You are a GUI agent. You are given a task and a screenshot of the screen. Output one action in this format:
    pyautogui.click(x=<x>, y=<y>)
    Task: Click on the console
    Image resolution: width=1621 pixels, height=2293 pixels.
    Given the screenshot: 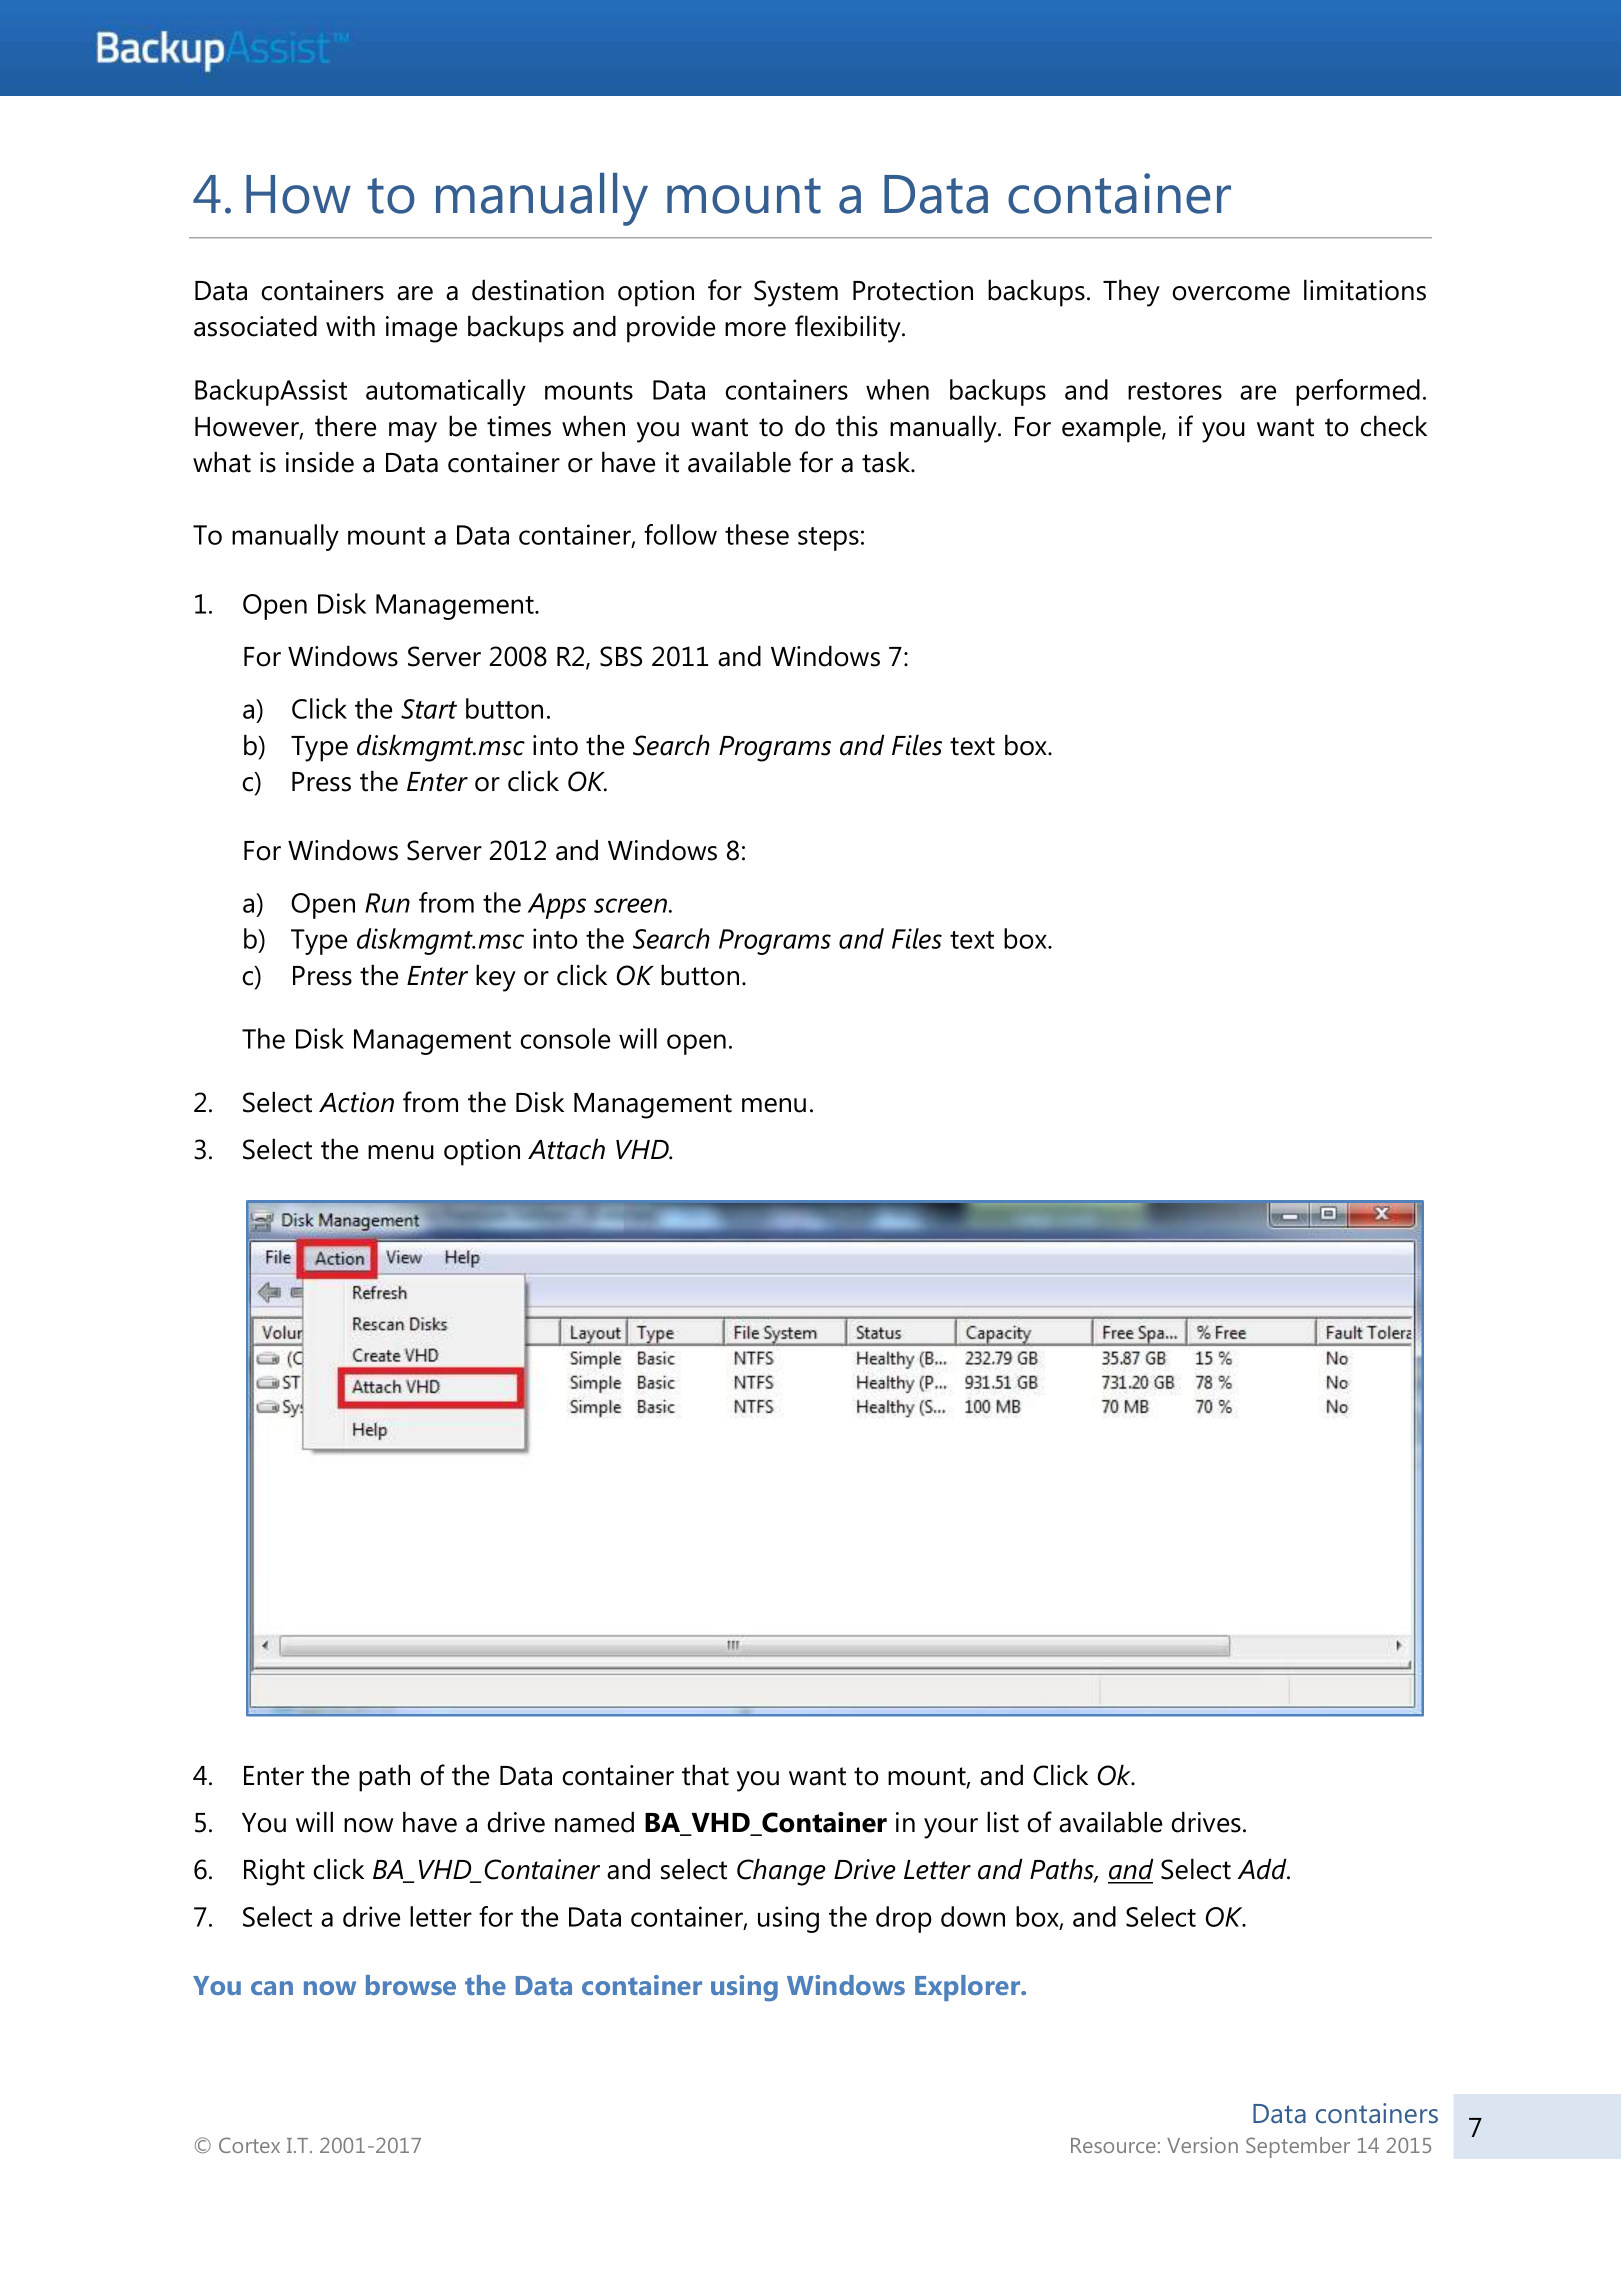 What is the action you would take?
    pyautogui.click(x=565, y=1038)
